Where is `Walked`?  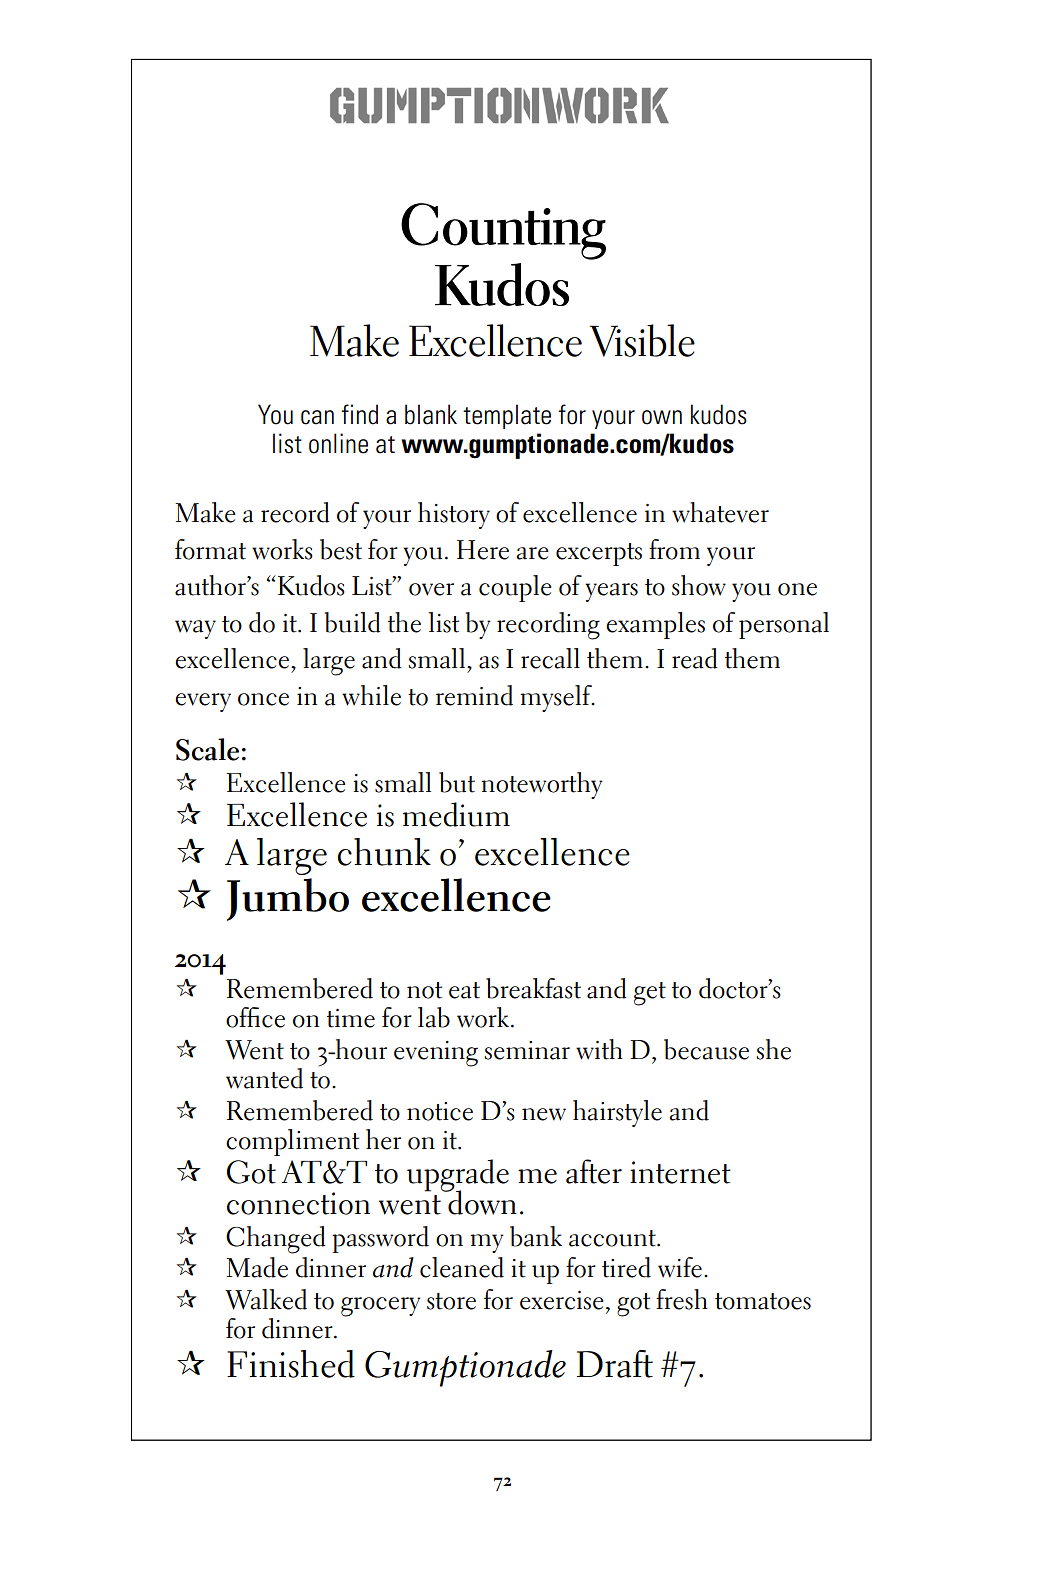 Walked is located at coordinates (266, 1299).
